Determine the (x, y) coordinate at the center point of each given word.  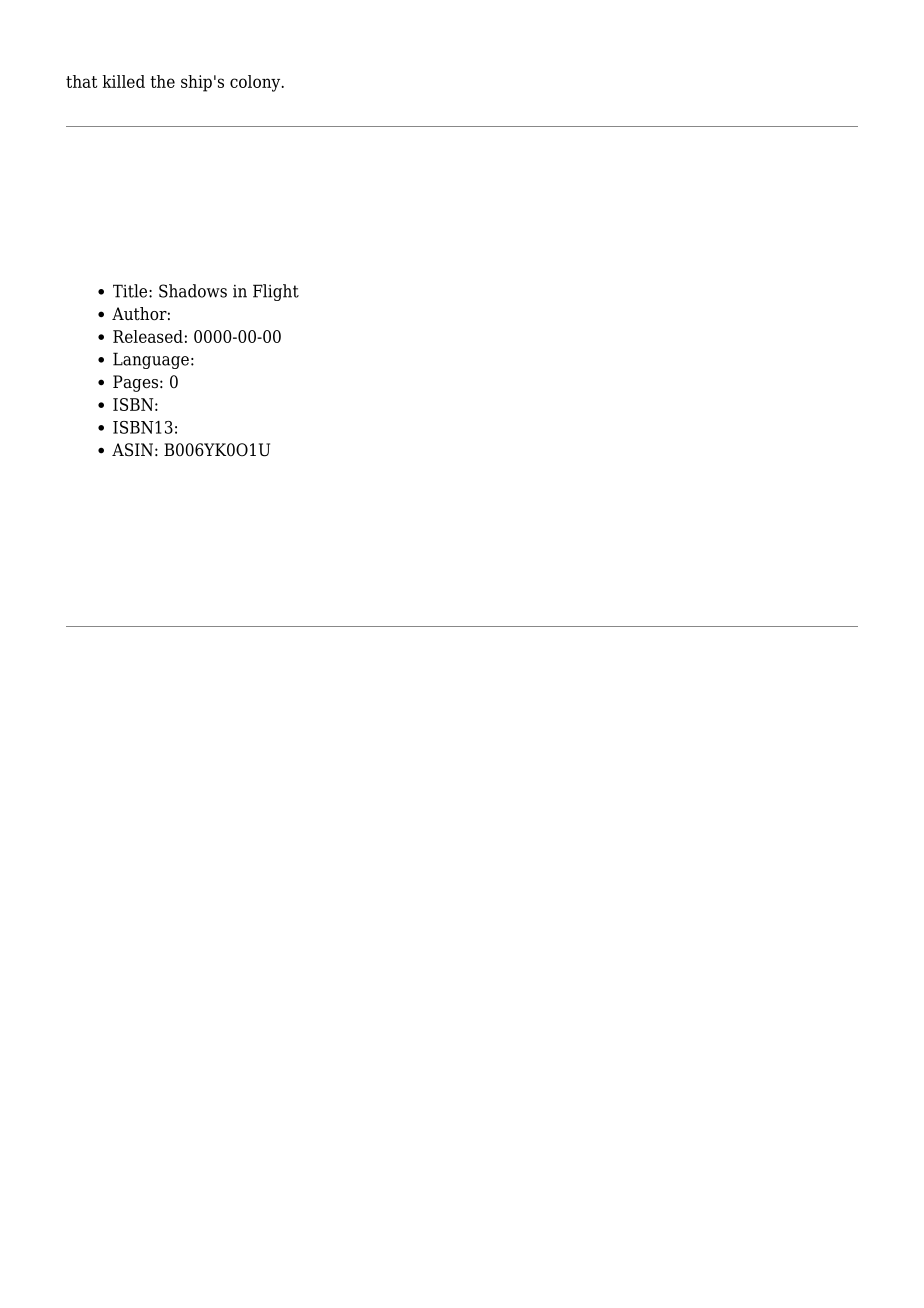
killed (123, 81)
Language (151, 360)
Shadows (193, 291)
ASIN (132, 450)
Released (148, 336)
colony (256, 83)
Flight (276, 292)
